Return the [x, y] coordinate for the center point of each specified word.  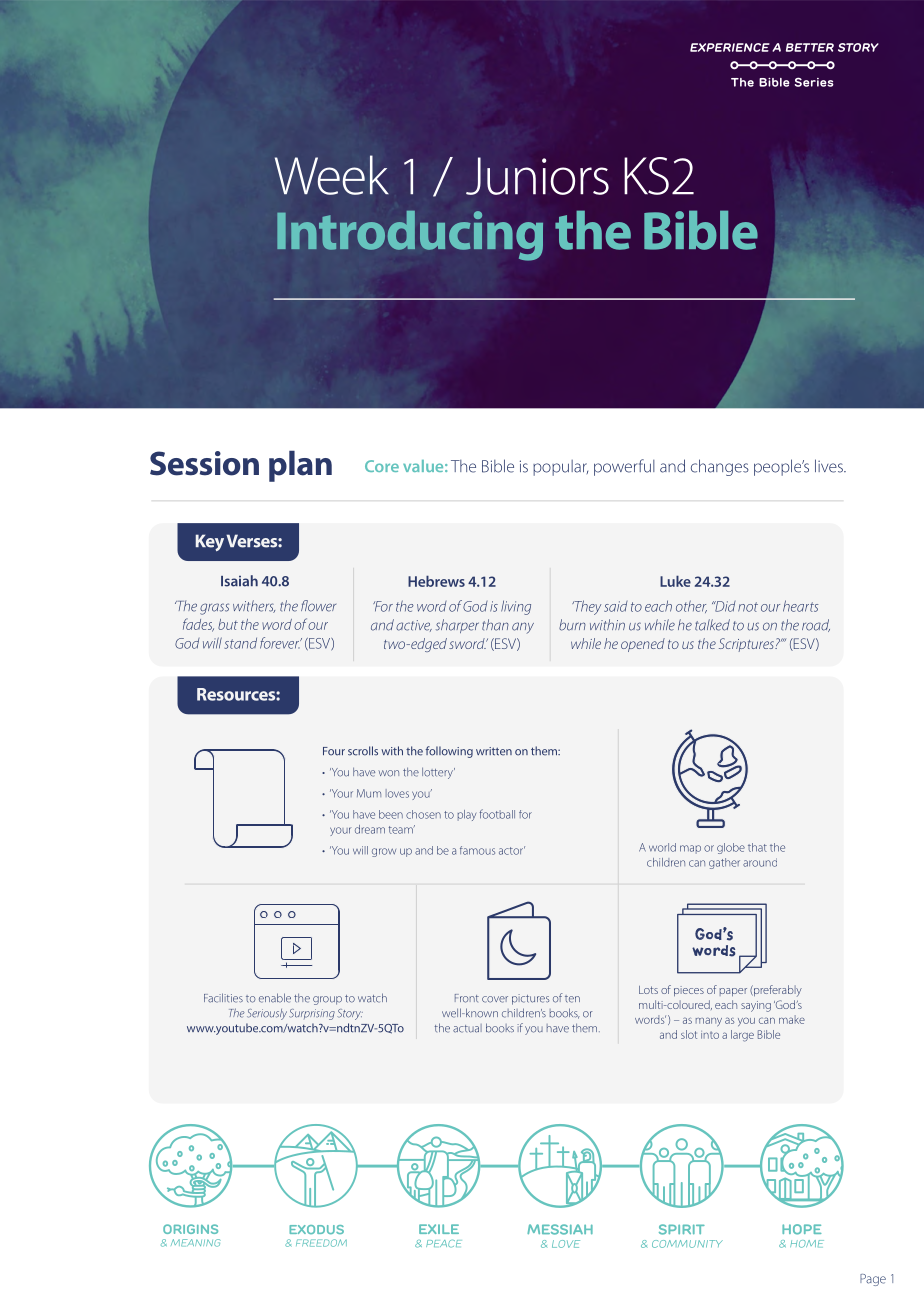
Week [332, 175]
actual [467, 1028]
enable [275, 998]
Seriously [267, 1014]
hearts [800, 606]
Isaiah [239, 581]
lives [830, 466]
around [760, 862]
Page [873, 1280]
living [516, 607]
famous [477, 850]
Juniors [537, 176]
